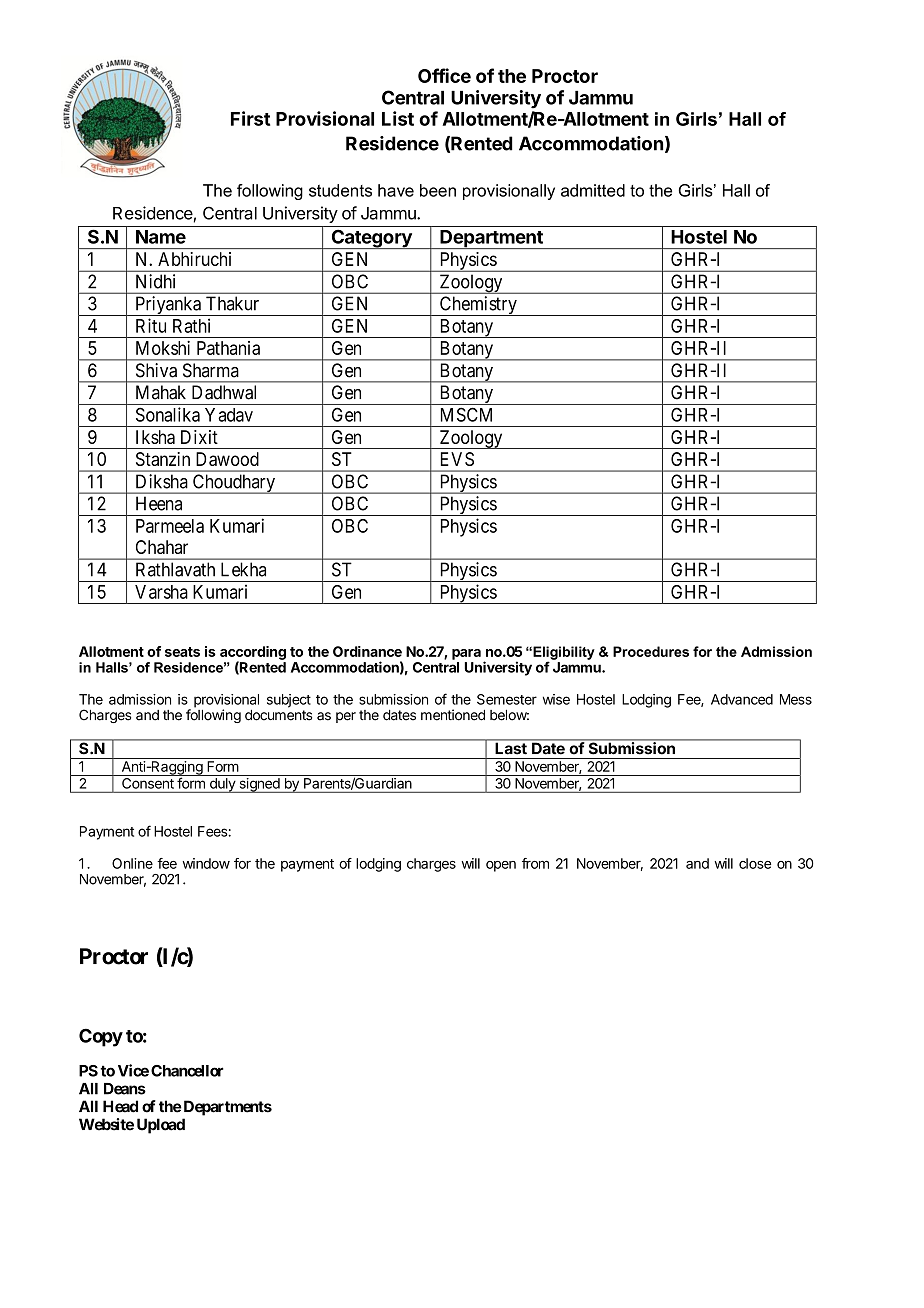 The width and height of the image is (924, 1308). Describe the element at coordinates (182, 652) in the image. I see `seats` at that location.
